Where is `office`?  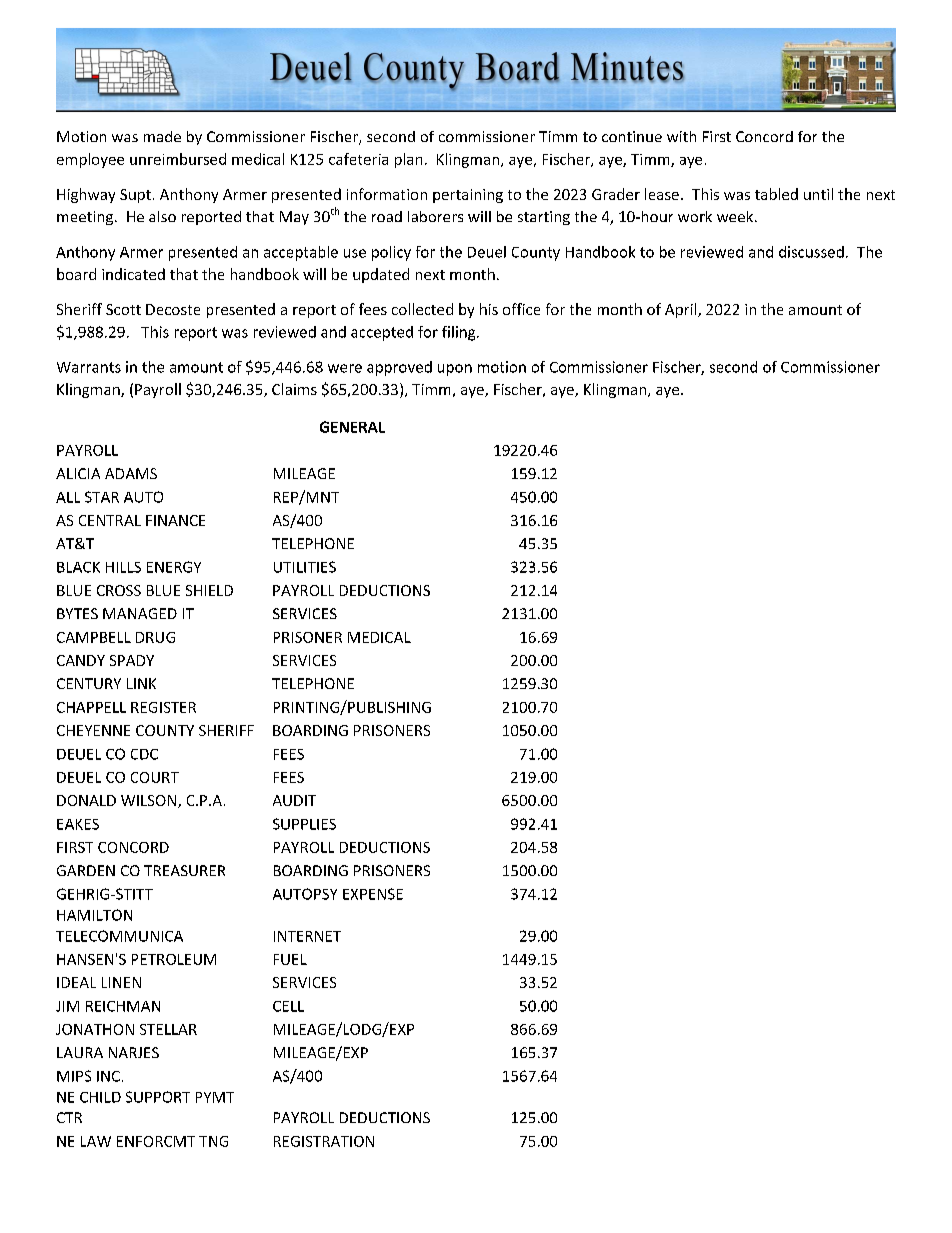 office is located at coordinates (521, 309).
